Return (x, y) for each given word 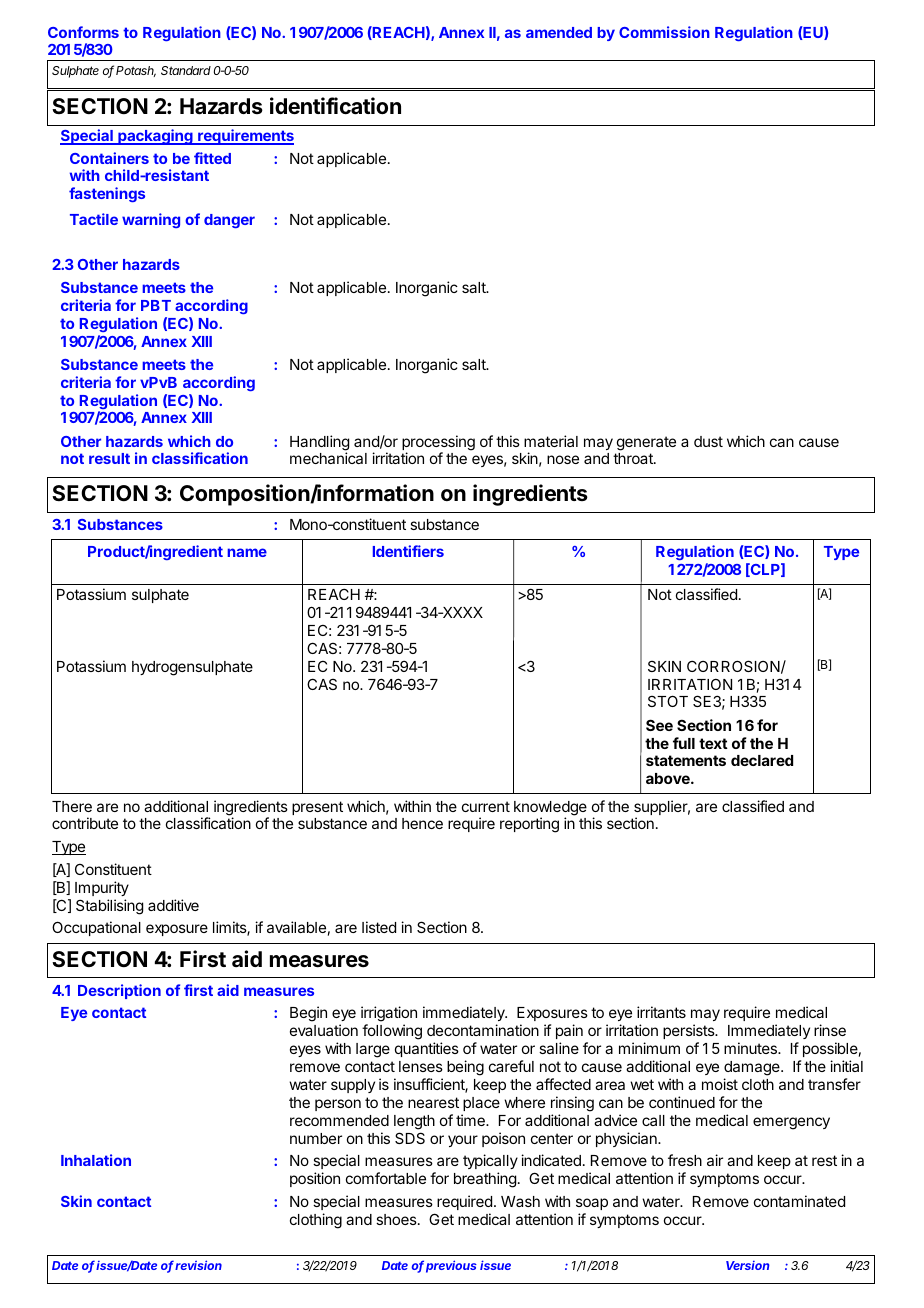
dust (708, 441)
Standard (186, 70)
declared (762, 760)
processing (438, 444)
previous (451, 1266)
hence (422, 823)
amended (559, 32)
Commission (664, 32)
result (109, 458)
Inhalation (96, 1160)
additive (173, 905)
